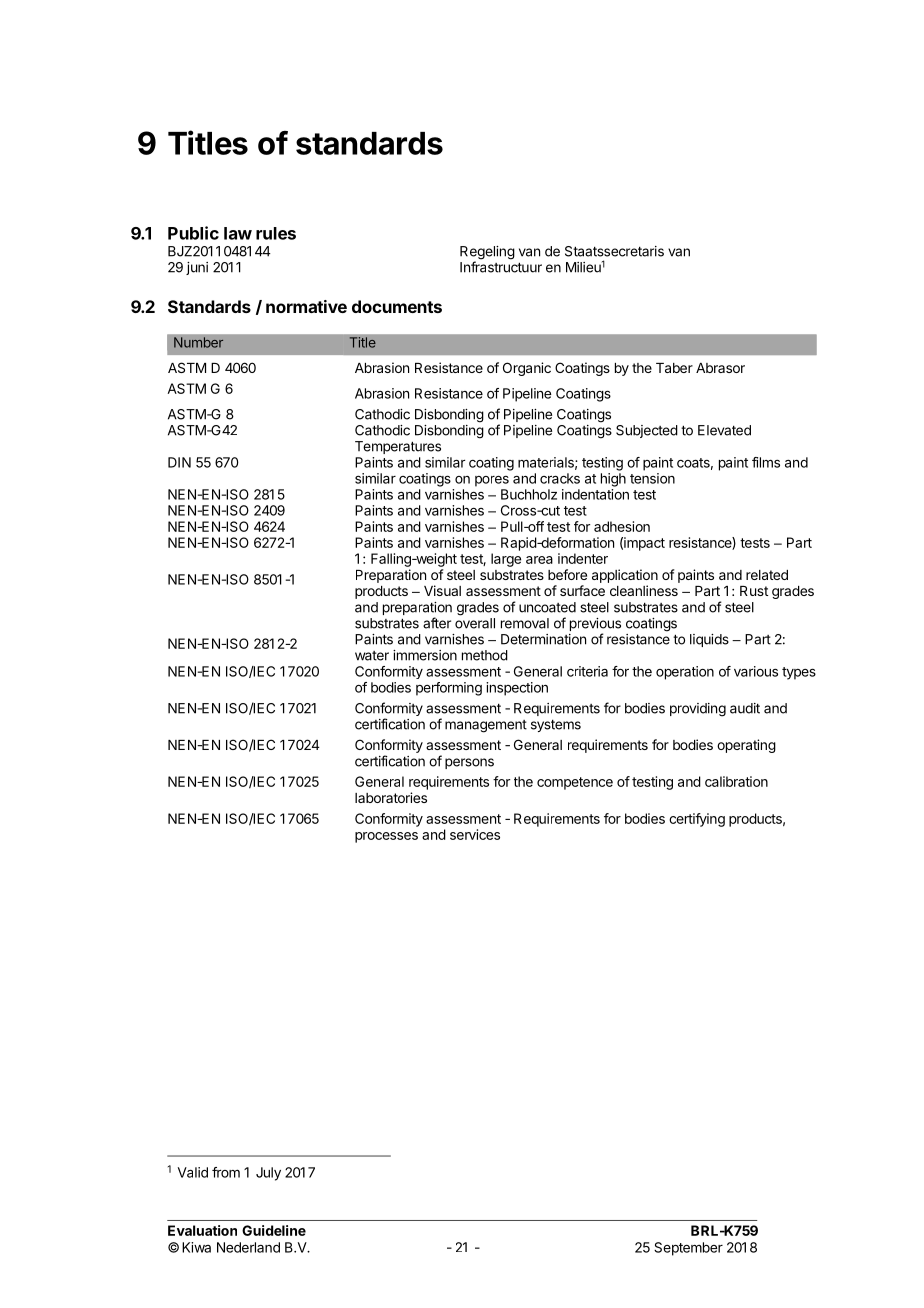  Describe the element at coordinates (486, 726) in the page. I see `management` at that location.
